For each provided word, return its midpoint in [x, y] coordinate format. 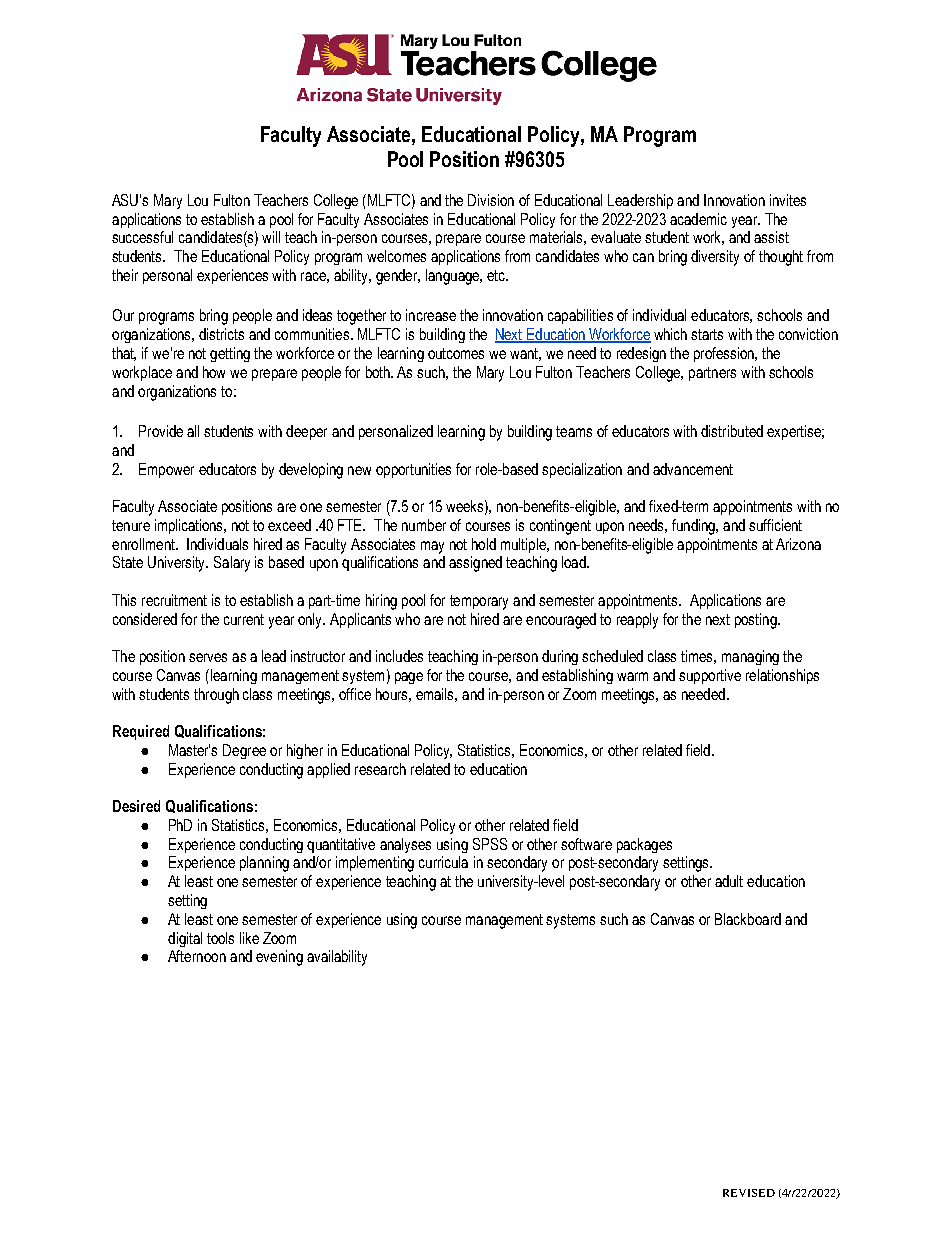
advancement [693, 469]
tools [220, 938]
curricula [443, 862]
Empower [166, 470]
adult [729, 881]
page [409, 678]
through [216, 696]
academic [698, 219]
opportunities [413, 470]
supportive [710, 676]
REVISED [749, 1193]
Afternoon [197, 956]
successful [142, 237]
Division [491, 200]
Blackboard [748, 919]
